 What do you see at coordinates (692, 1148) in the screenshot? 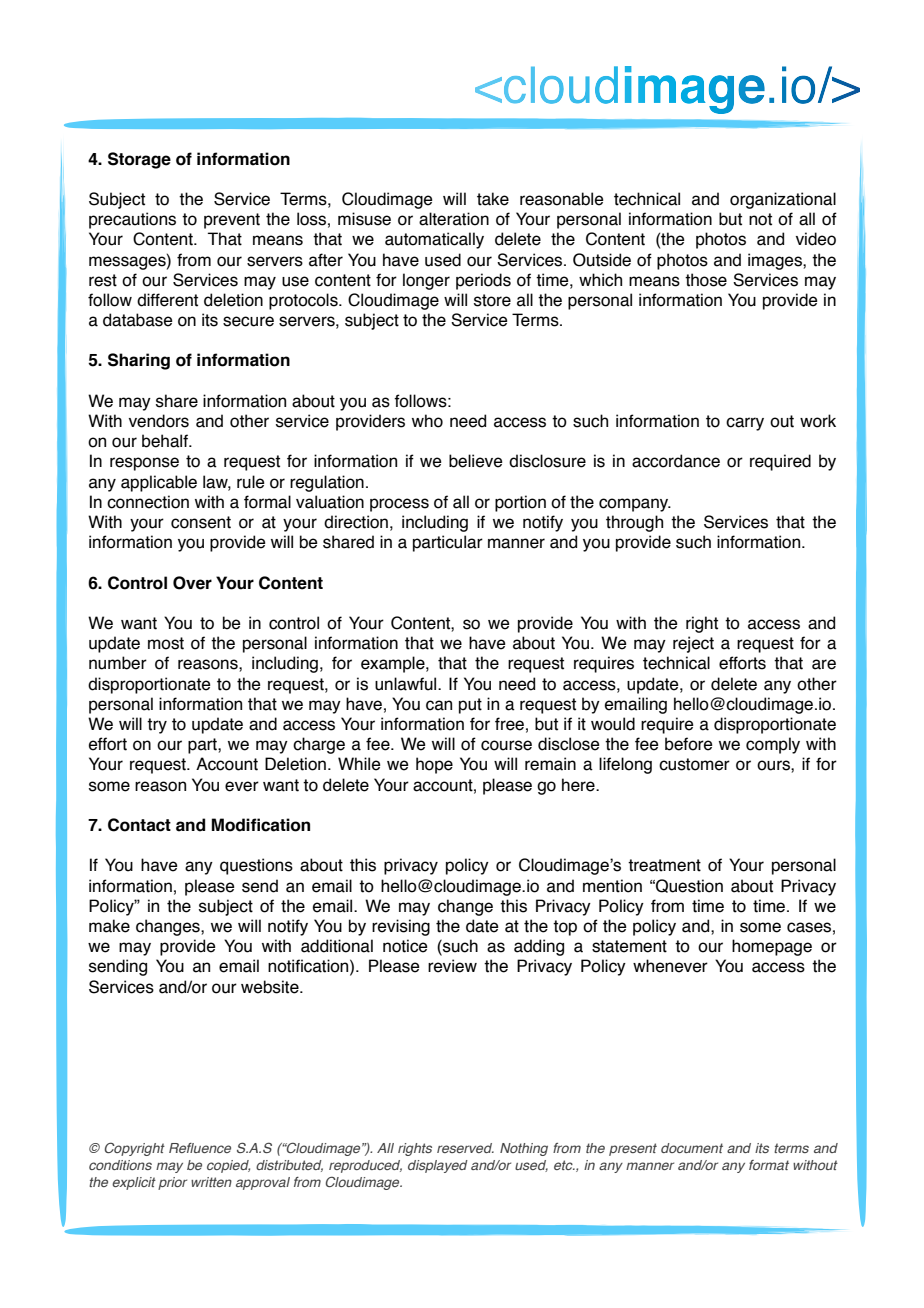
I see `document` at bounding box center [692, 1148].
